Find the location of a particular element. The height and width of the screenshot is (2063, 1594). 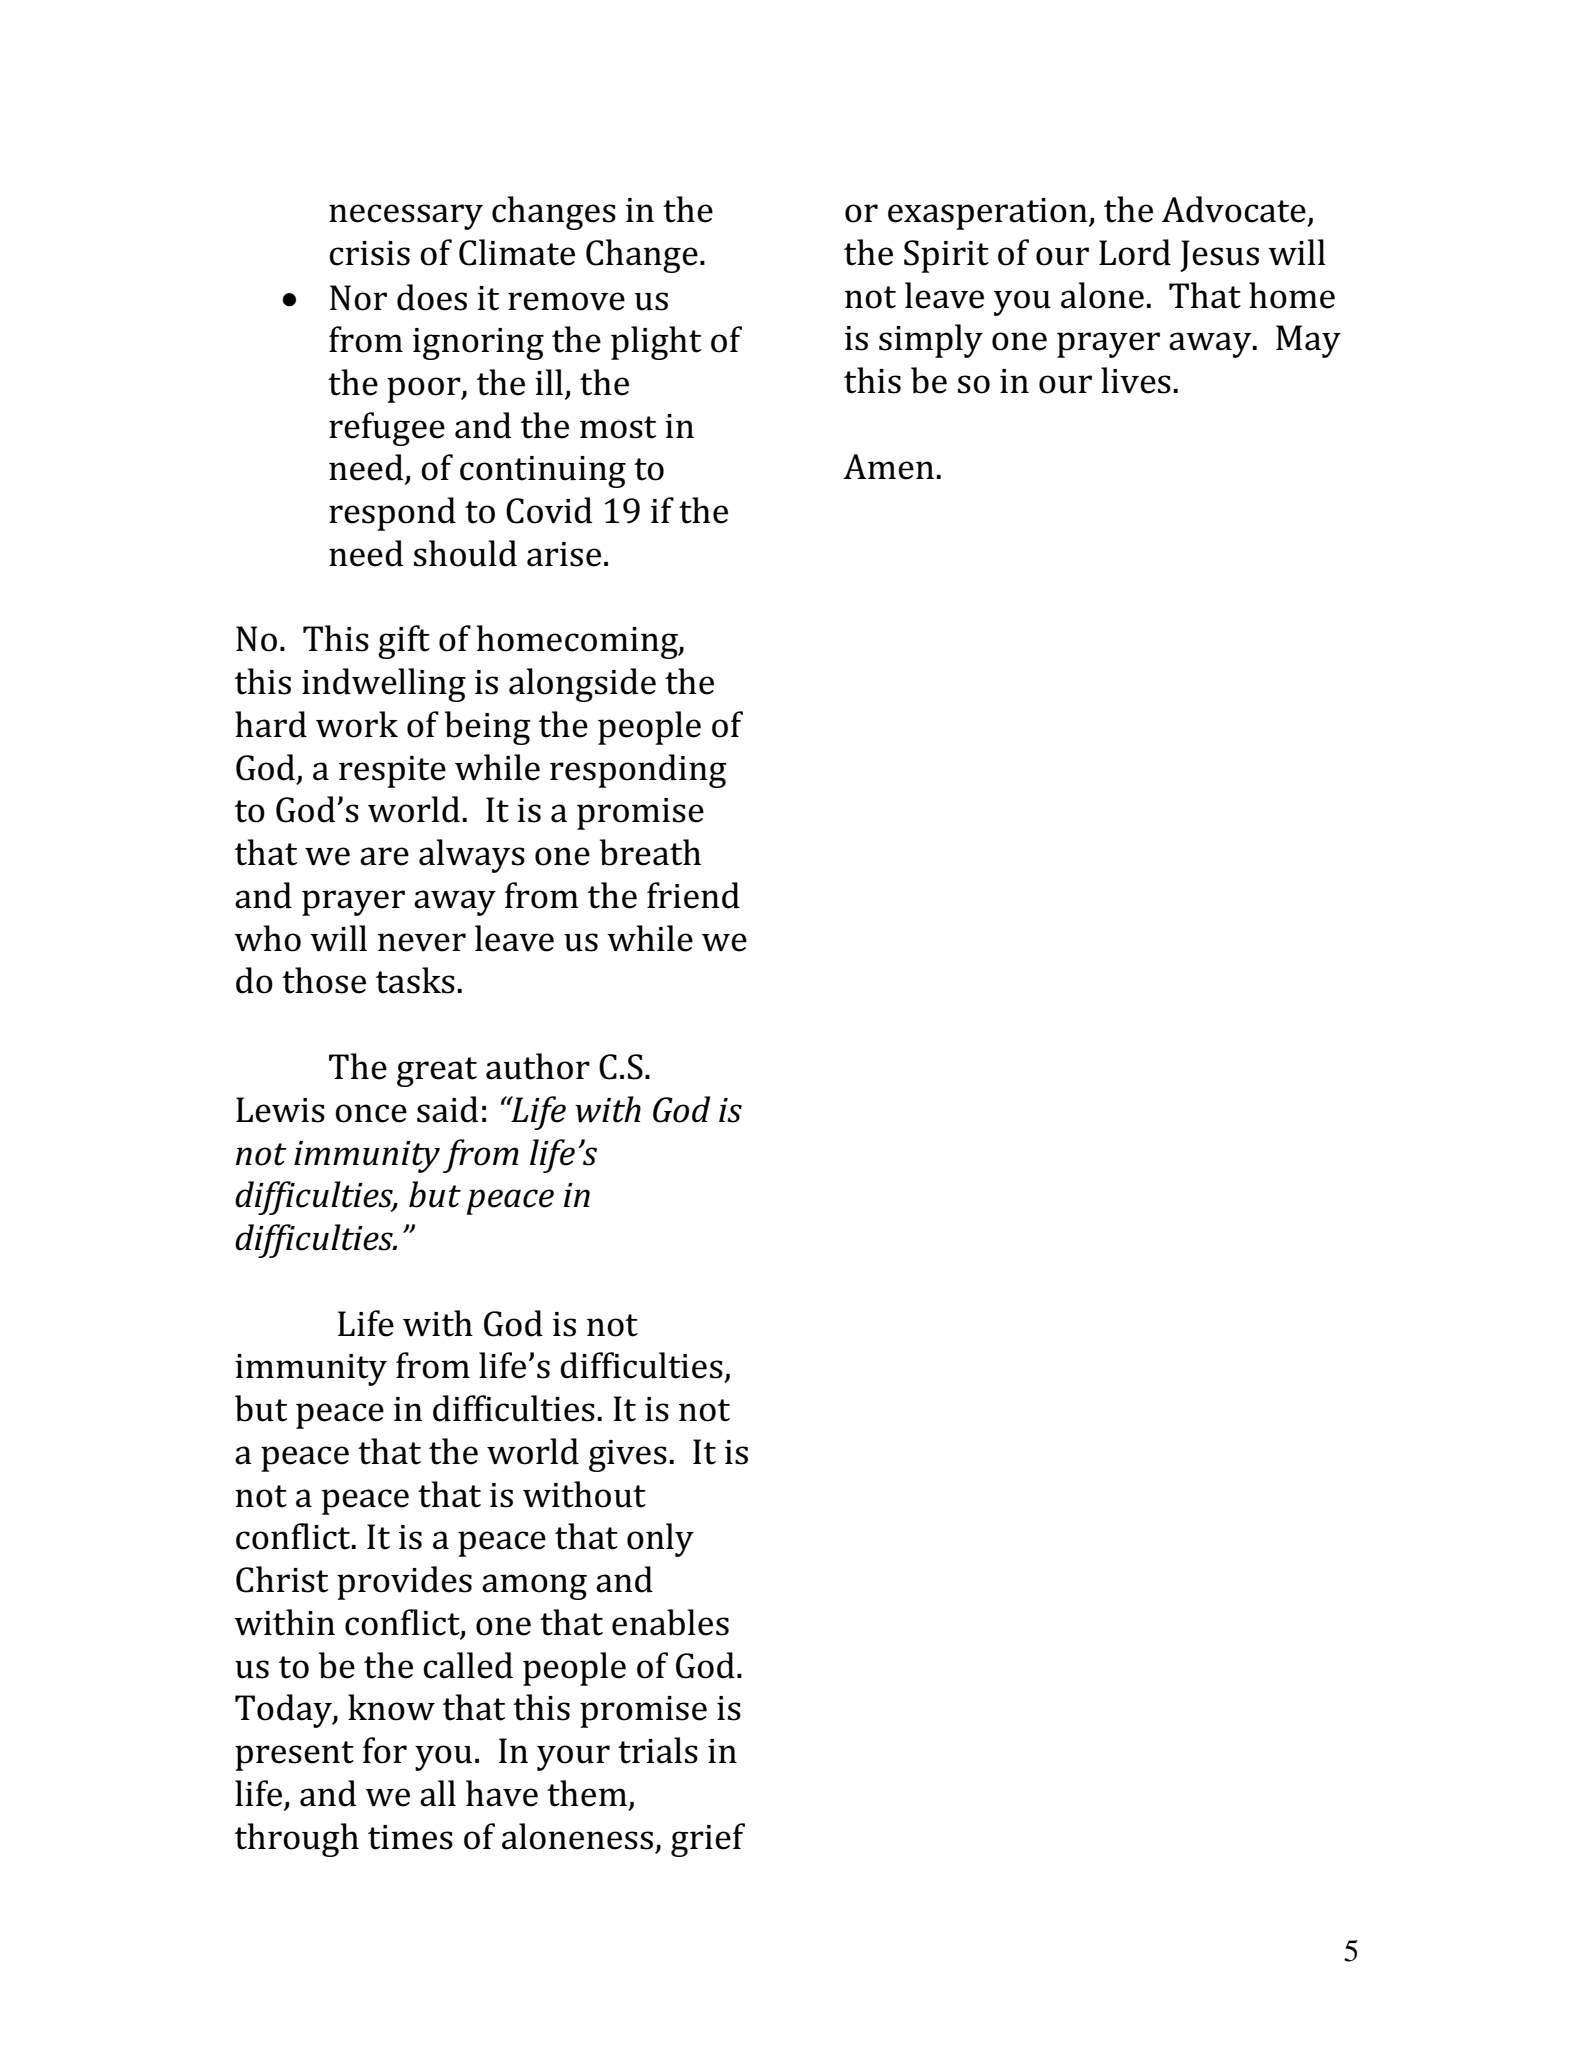

grief is located at coordinates (708, 1840).
